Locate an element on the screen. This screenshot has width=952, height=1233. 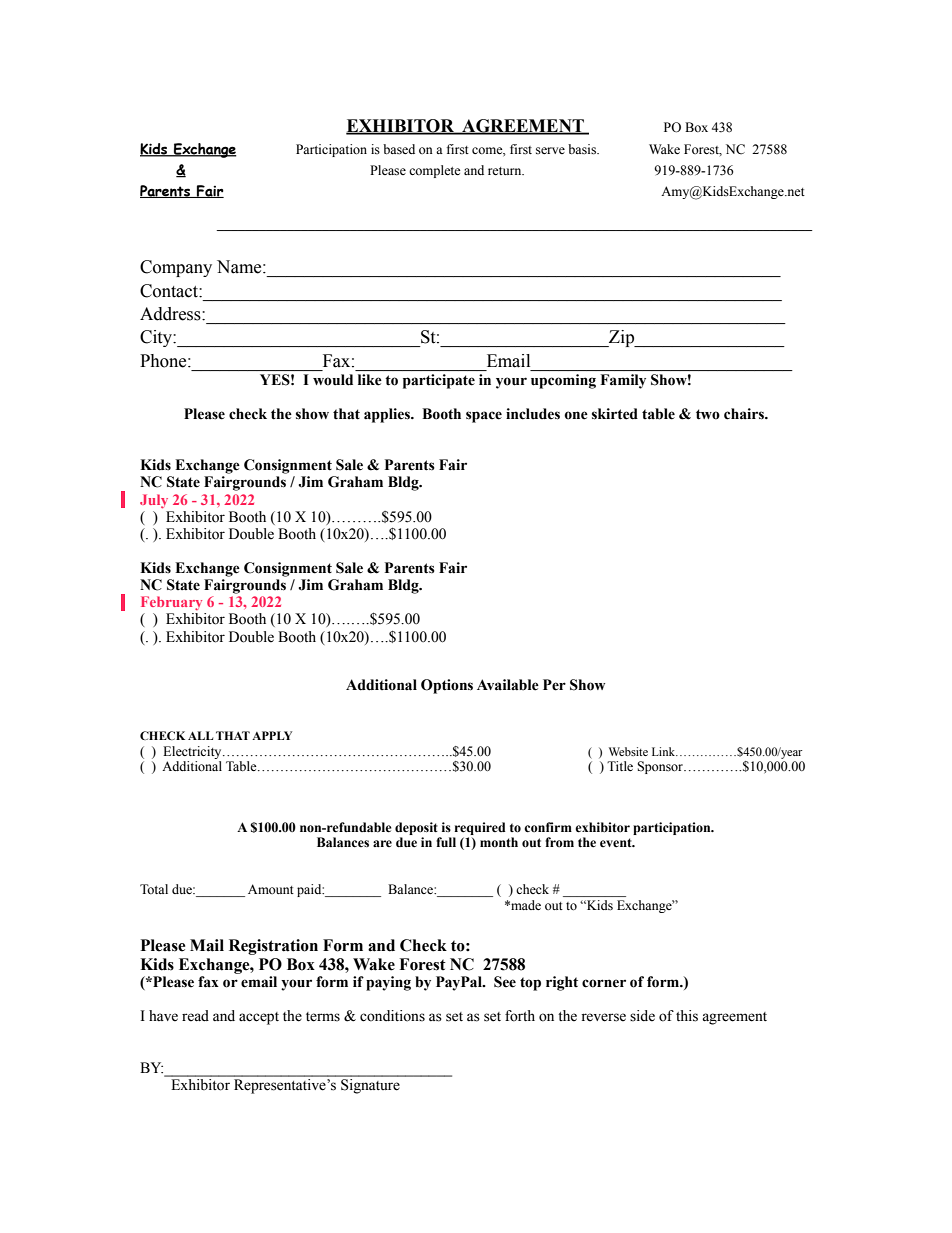
February is located at coordinates (171, 603).
